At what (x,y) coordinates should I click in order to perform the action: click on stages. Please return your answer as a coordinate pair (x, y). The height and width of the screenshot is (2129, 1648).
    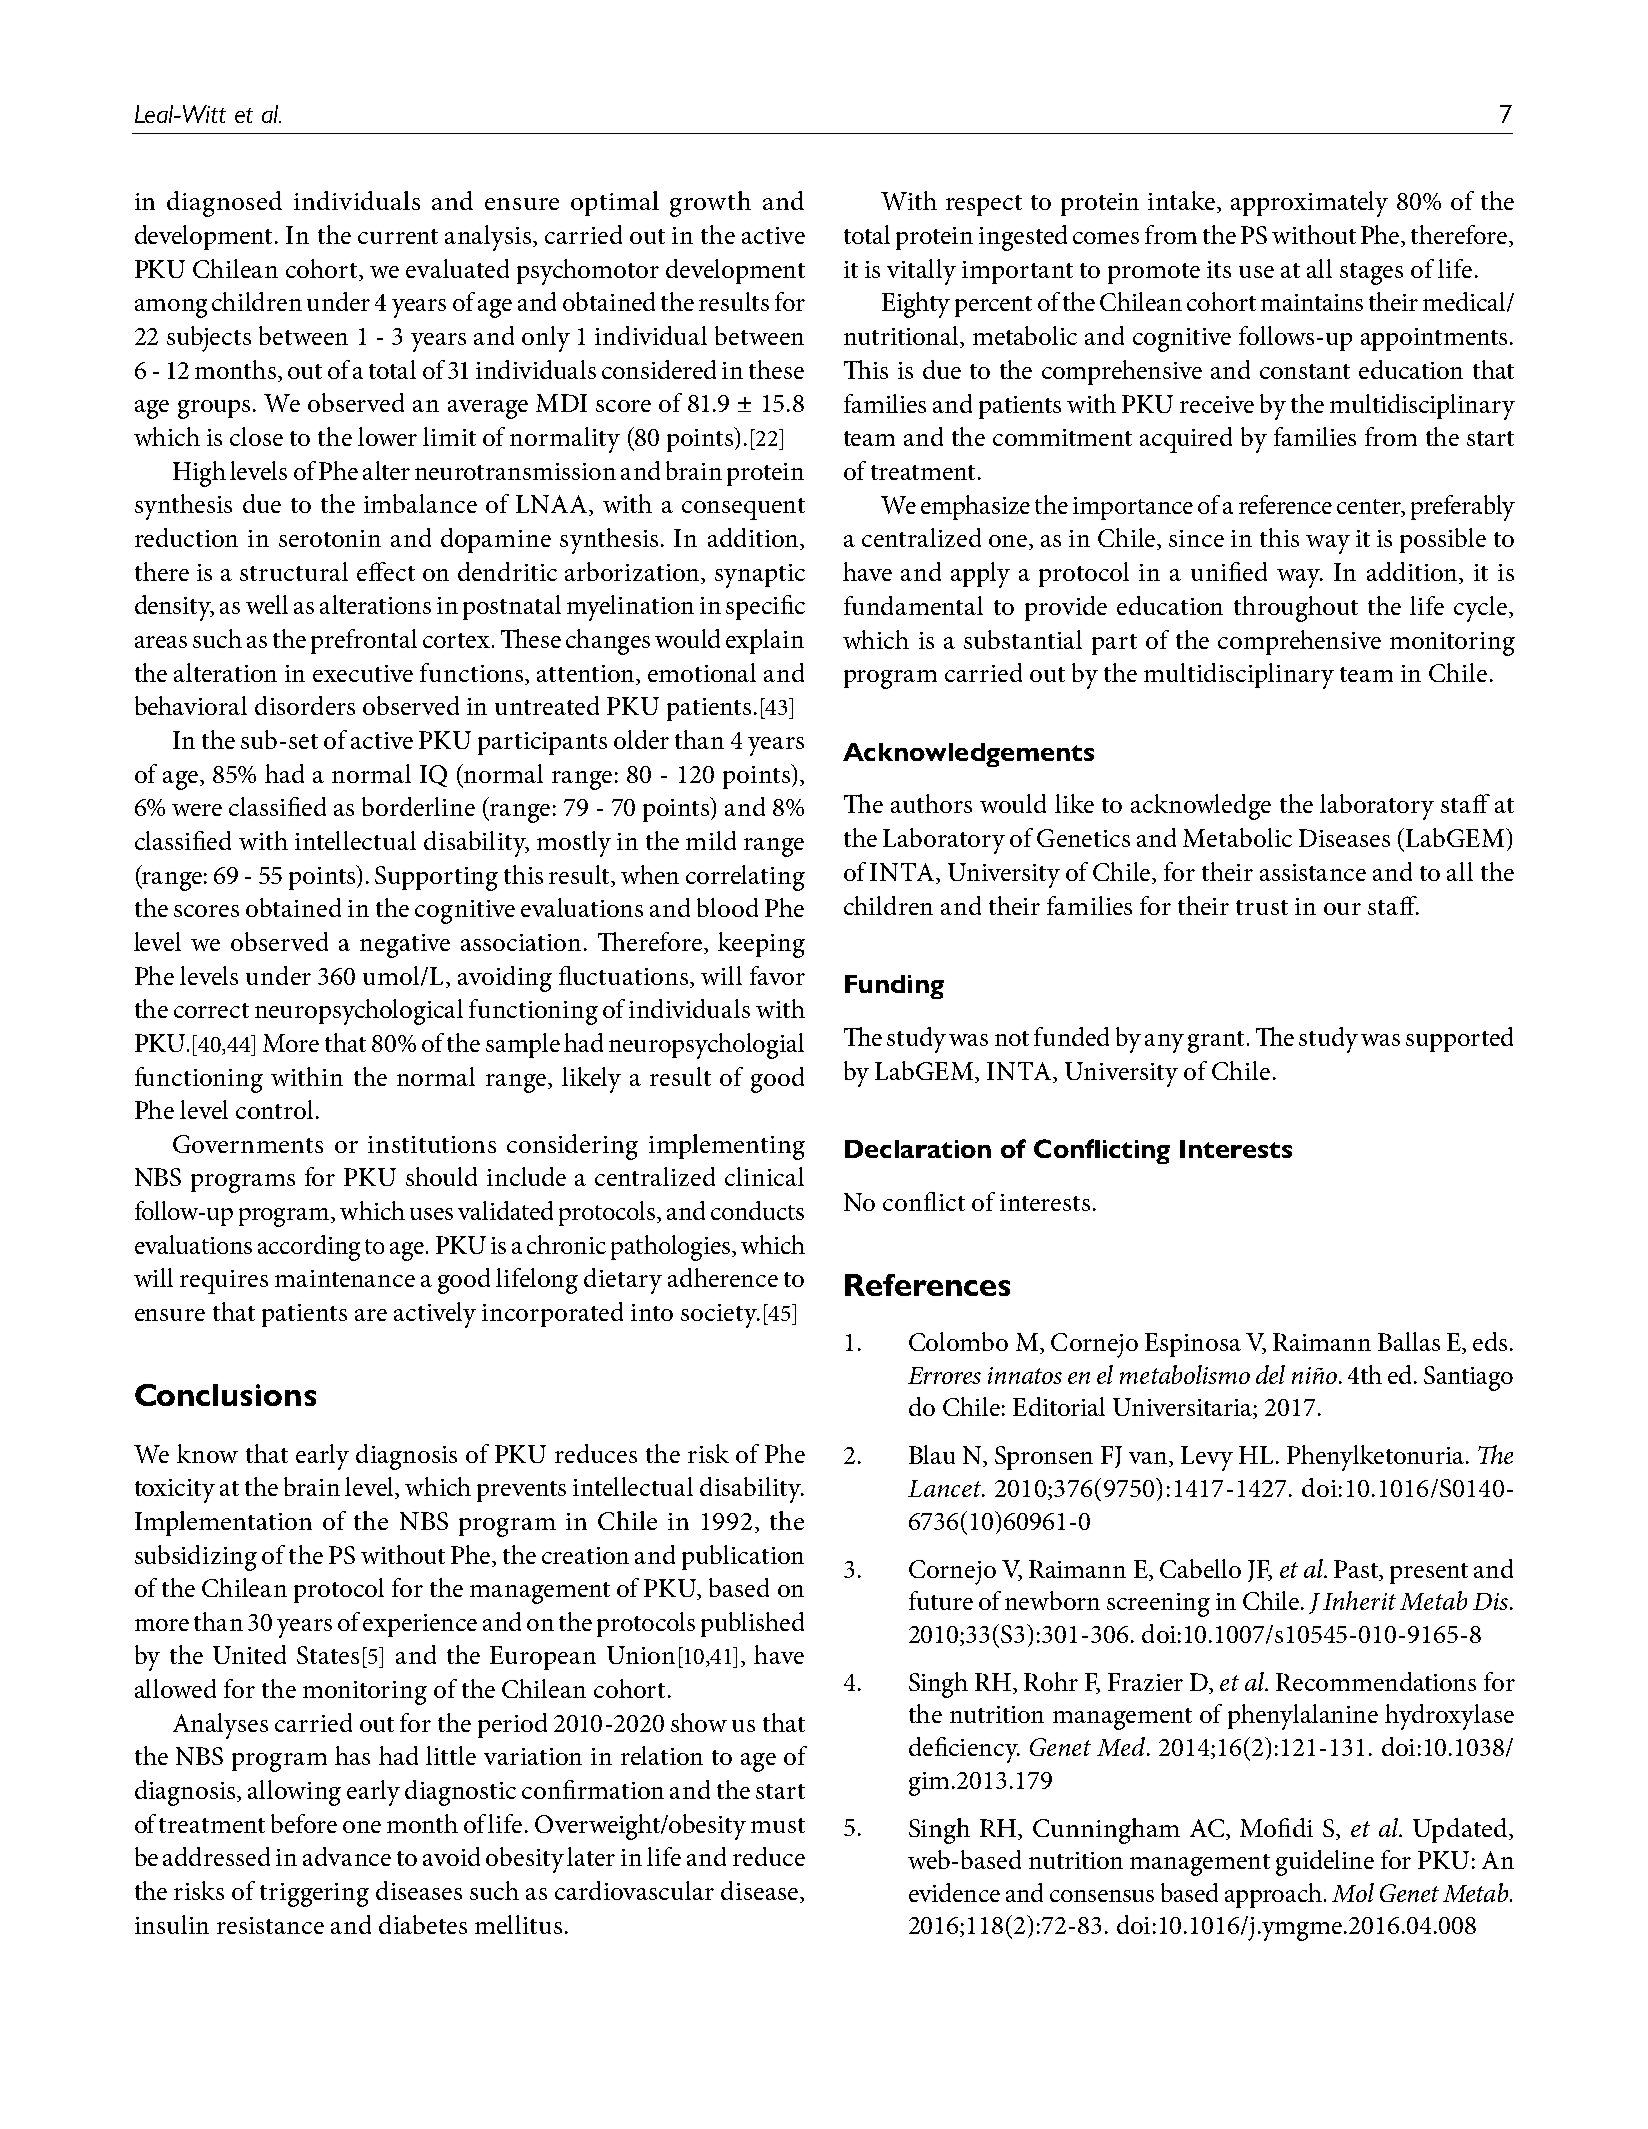
    Looking at the image, I should click on (1371, 274).
